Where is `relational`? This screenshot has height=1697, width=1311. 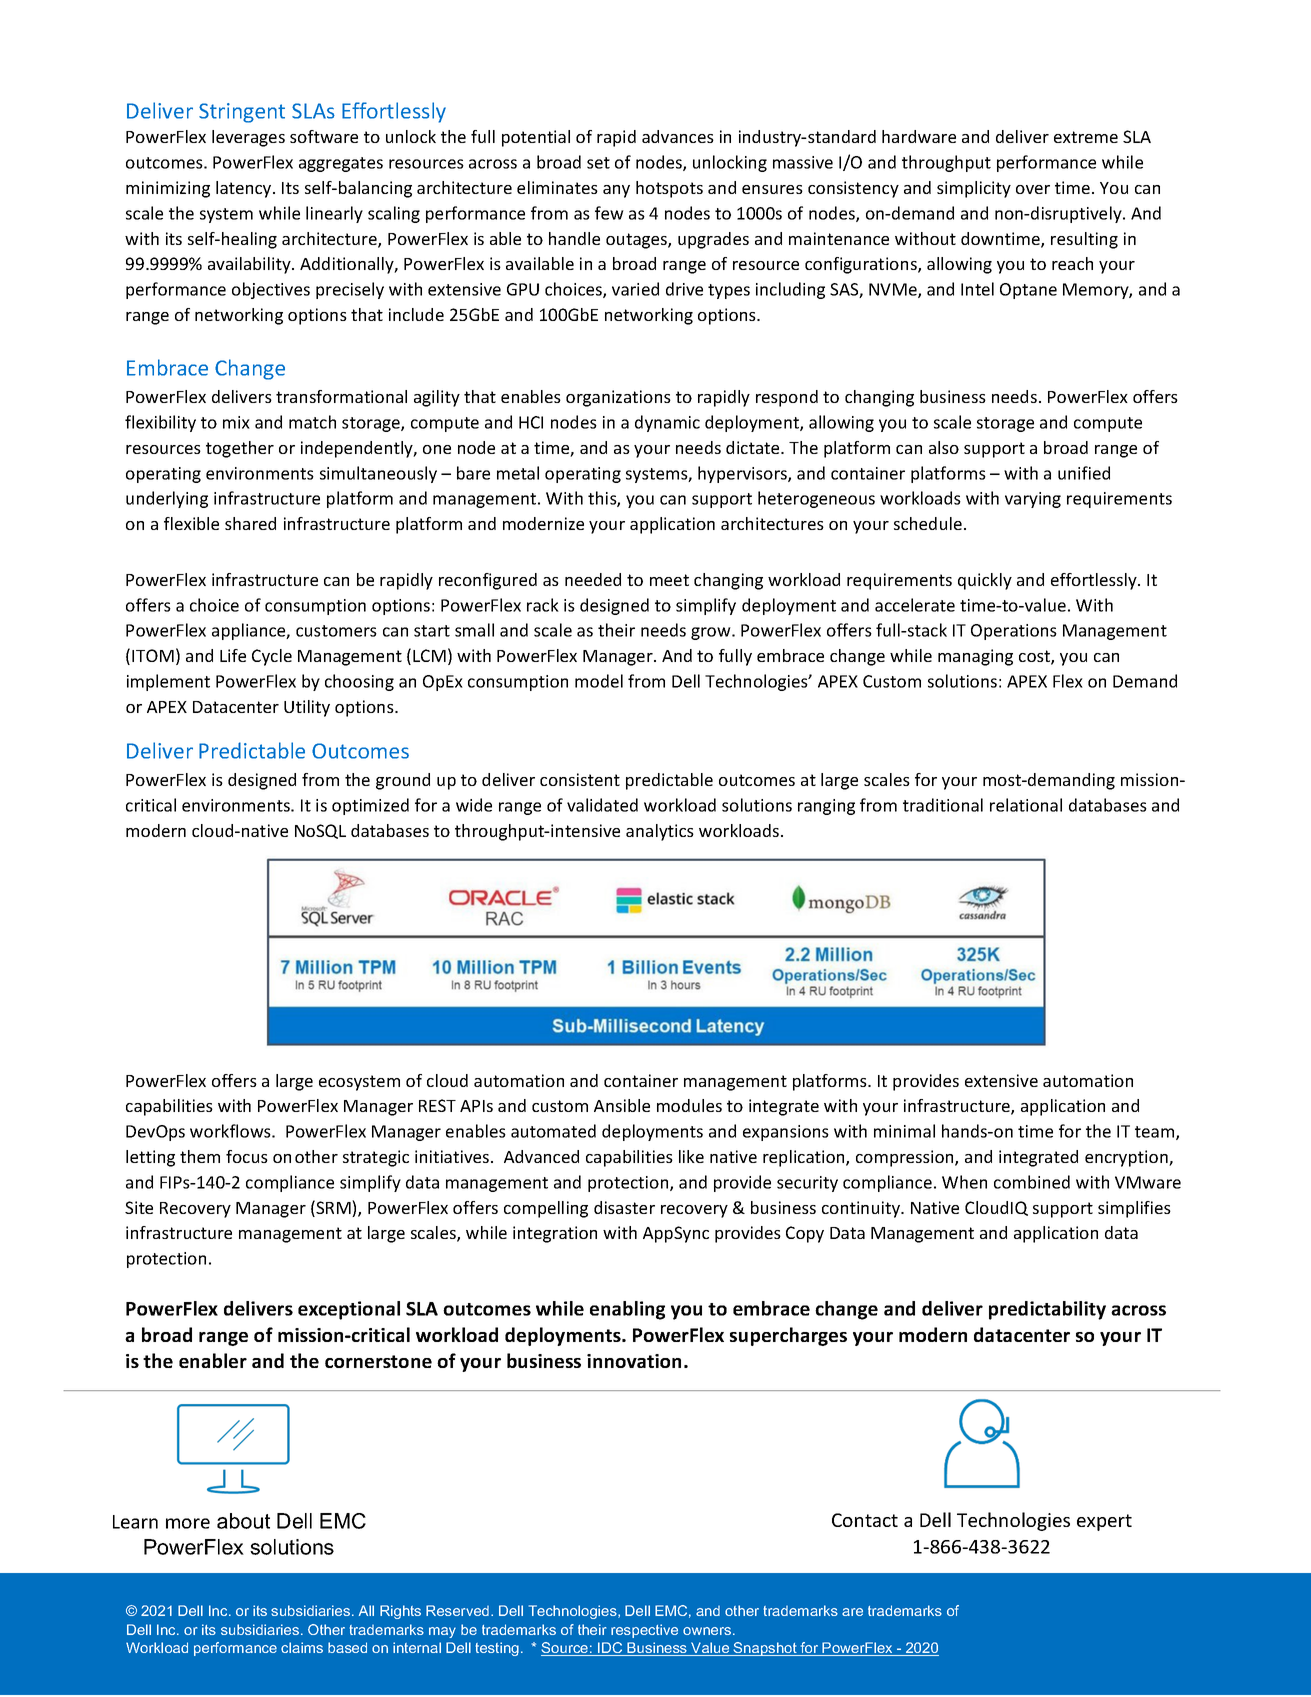
relational is located at coordinates (1026, 805).
